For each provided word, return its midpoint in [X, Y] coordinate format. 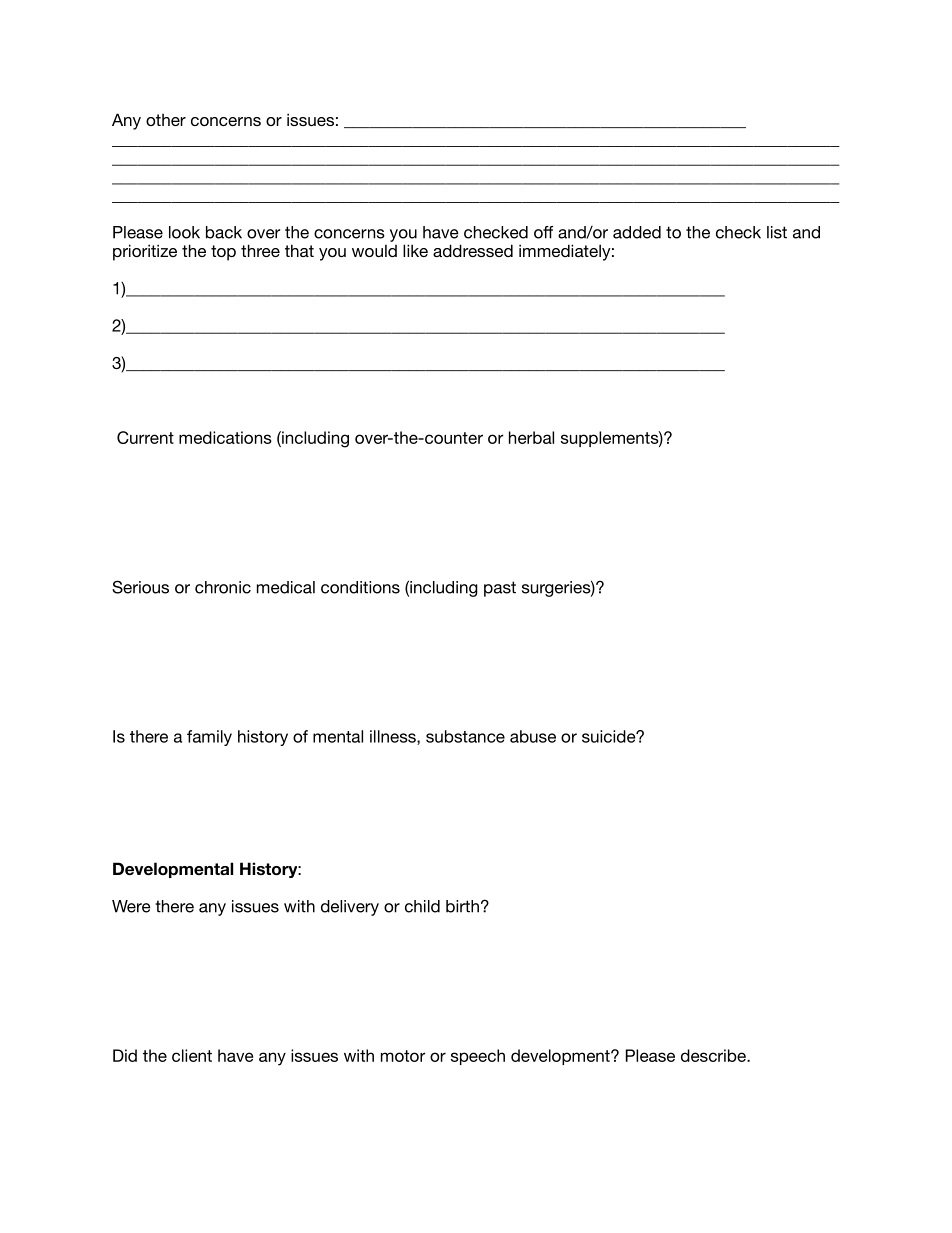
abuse [533, 736]
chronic [223, 587]
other [166, 120]
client [192, 1055]
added [637, 232]
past [500, 589]
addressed [473, 250]
